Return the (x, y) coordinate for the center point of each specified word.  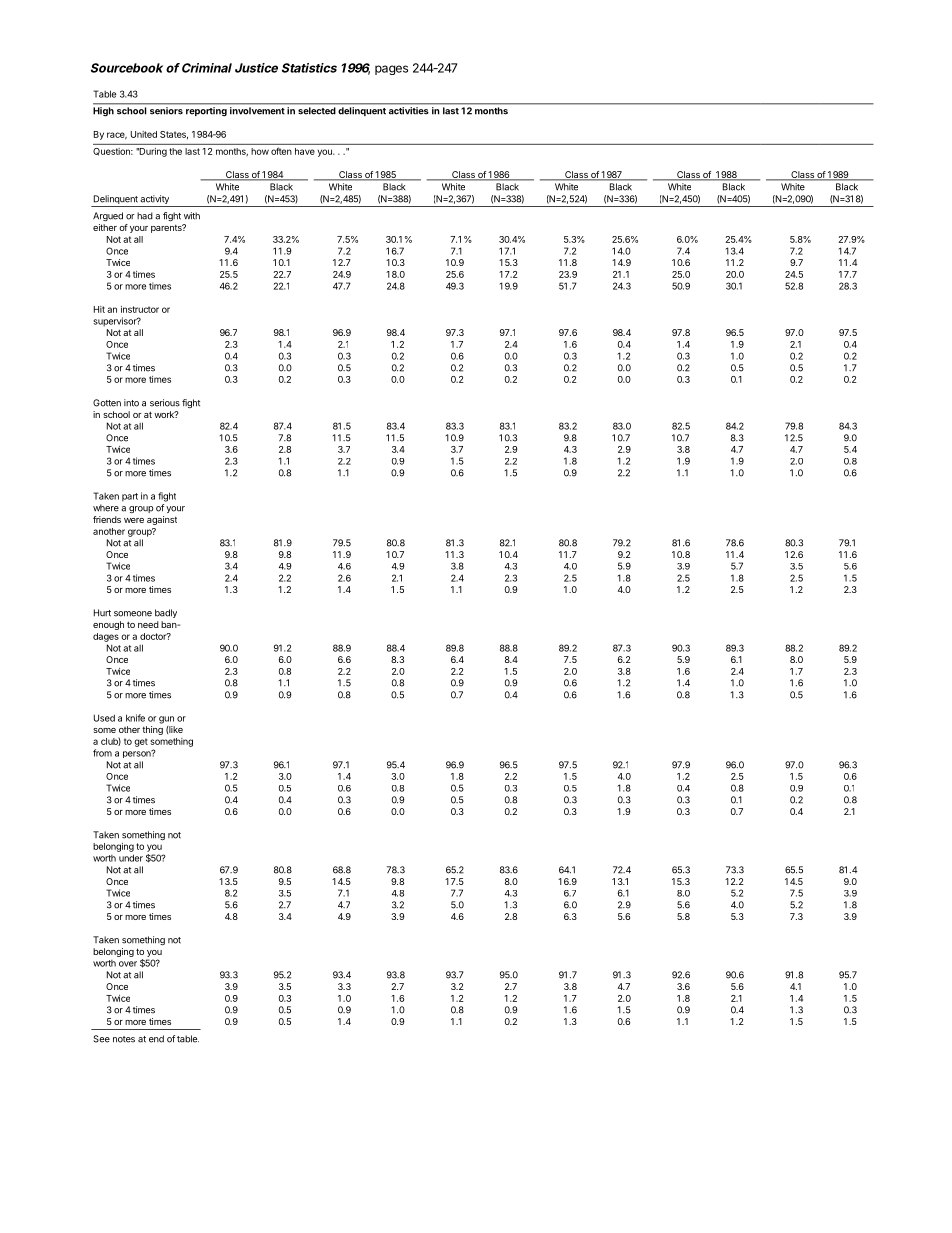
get (141, 742)
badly (166, 613)
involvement (257, 110)
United (144, 134)
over (128, 964)
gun (166, 720)
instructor (140, 309)
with (192, 216)
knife (135, 718)
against (162, 520)
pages (391, 70)
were (134, 520)
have (305, 151)
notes (124, 1039)
